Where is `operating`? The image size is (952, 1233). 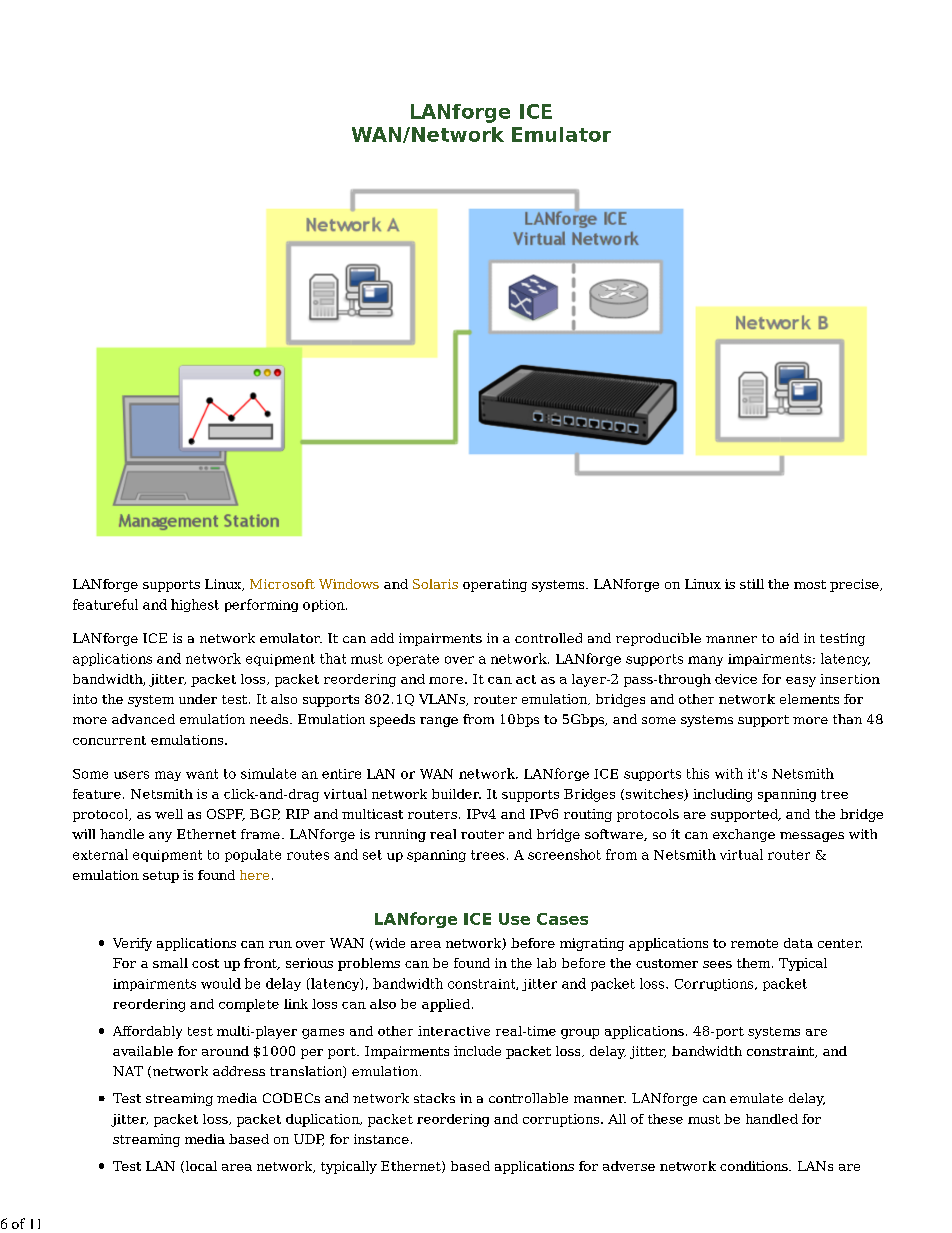
operating is located at coordinates (495, 585).
